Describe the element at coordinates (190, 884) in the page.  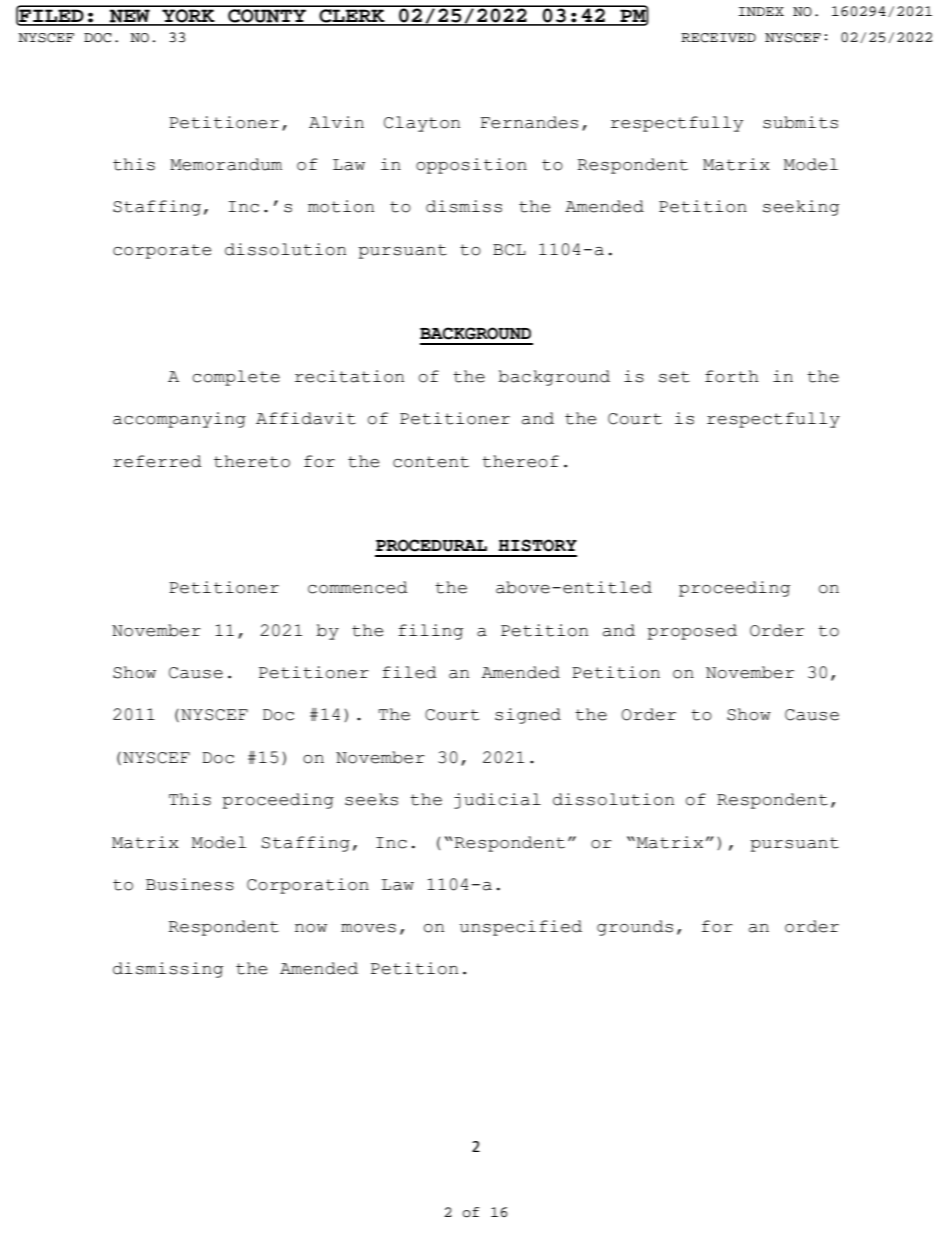
I see `Business` at that location.
